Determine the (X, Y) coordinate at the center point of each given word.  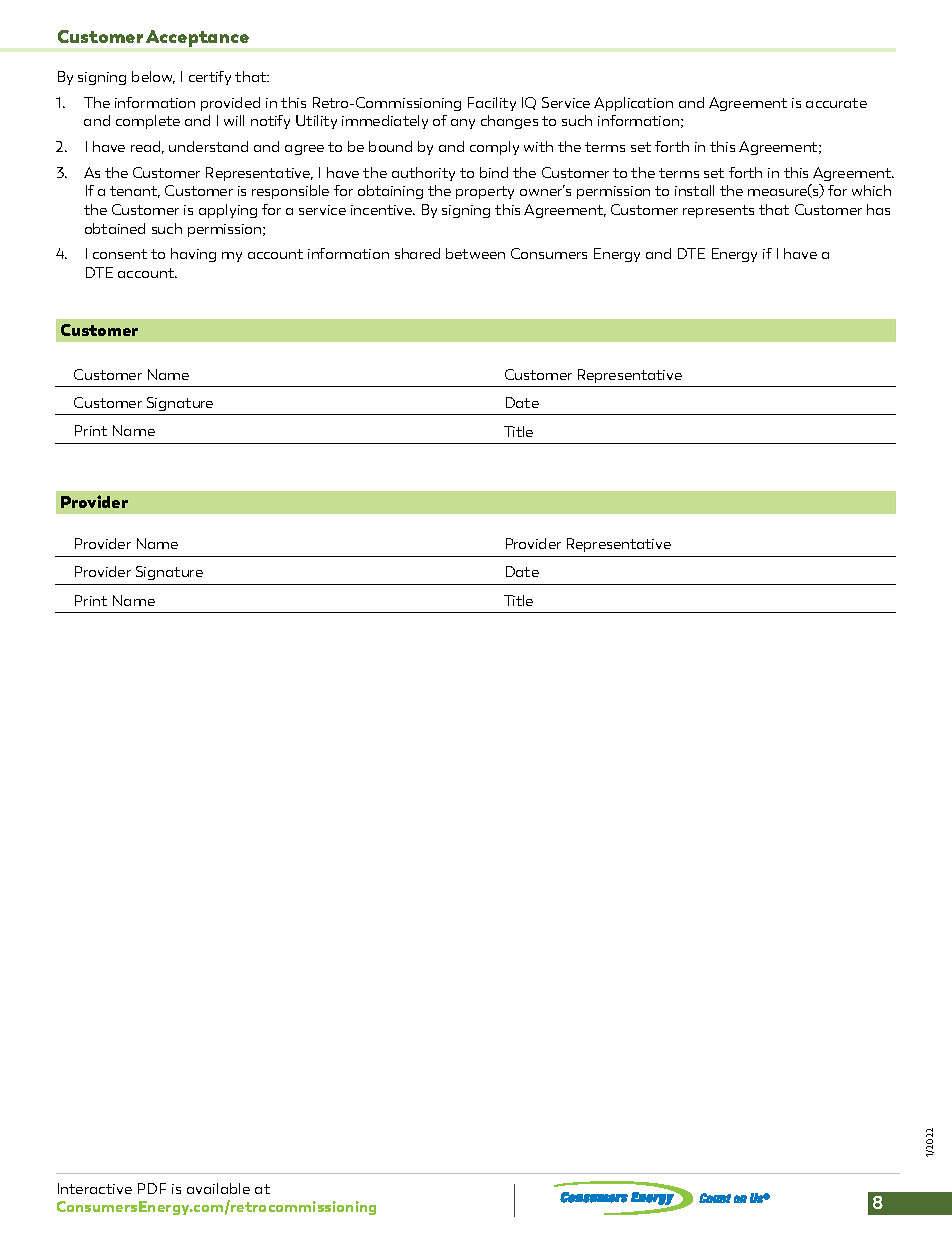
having (193, 255)
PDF (152, 1188)
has (878, 209)
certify (210, 78)
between (475, 253)
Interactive (95, 1188)
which (871, 190)
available (218, 1188)
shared (417, 253)
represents (718, 211)
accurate (836, 103)
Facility (492, 104)
